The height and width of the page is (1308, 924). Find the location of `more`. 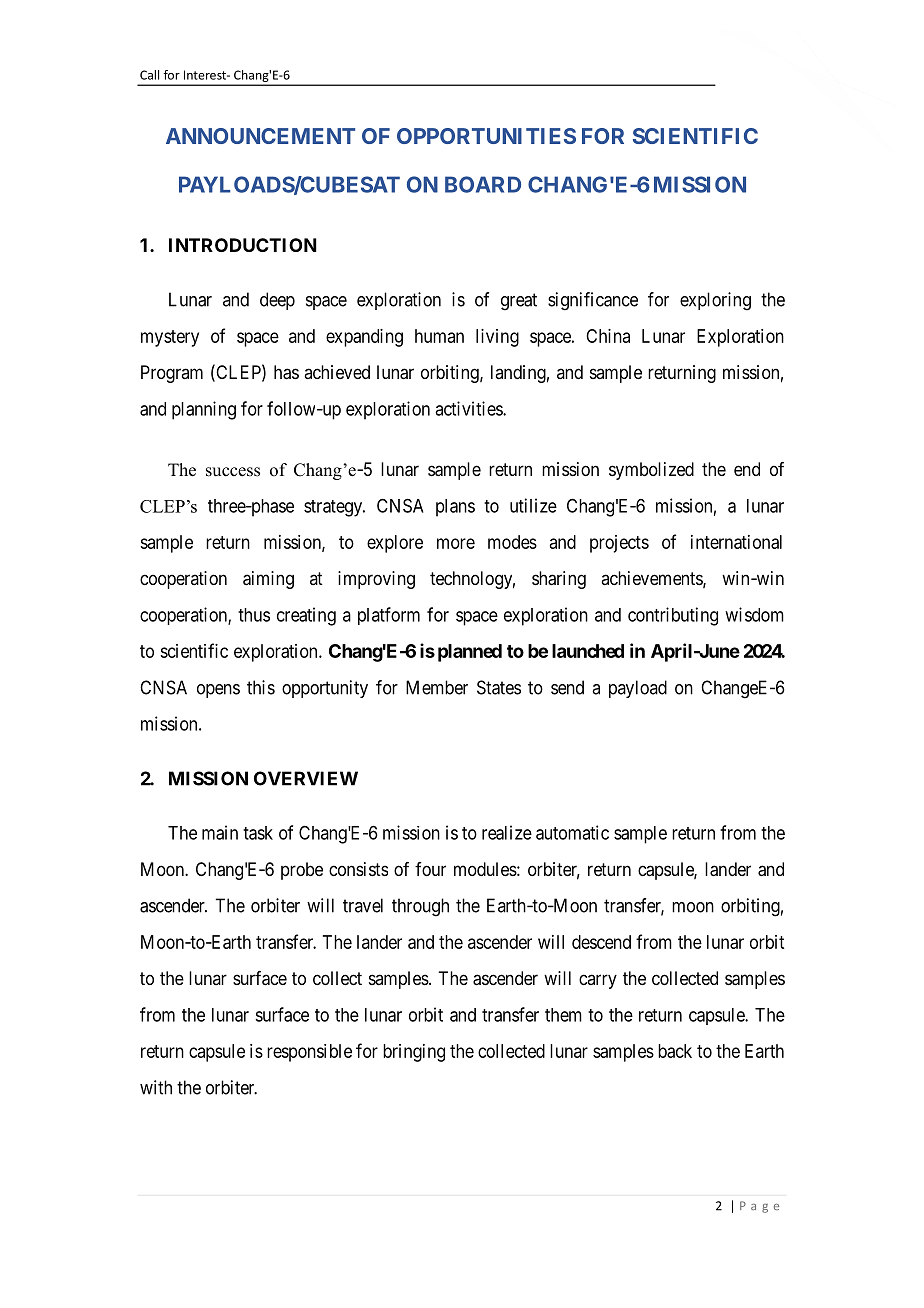

more is located at coordinates (456, 543).
